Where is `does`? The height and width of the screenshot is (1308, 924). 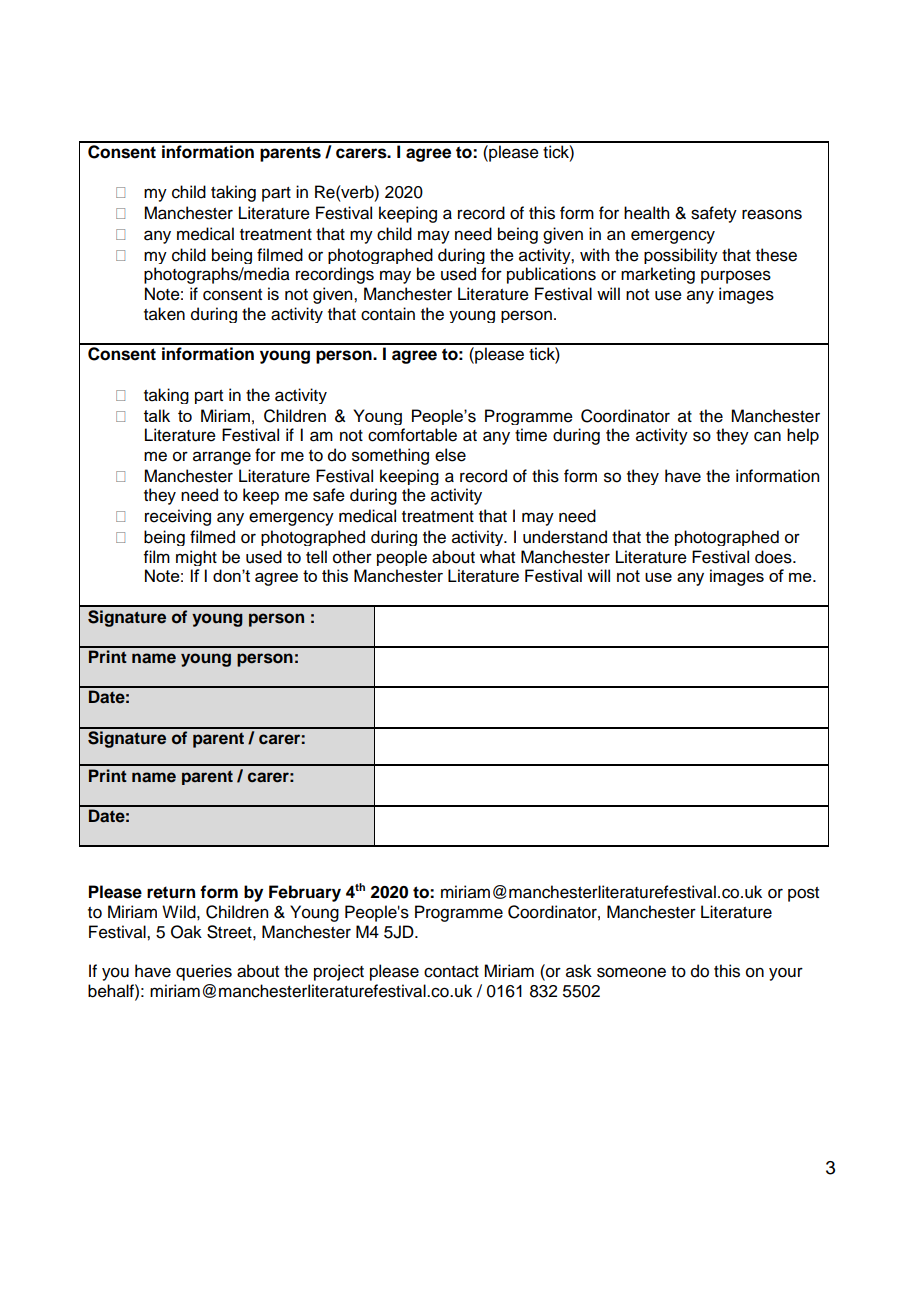
does is located at coordinates (774, 557).
